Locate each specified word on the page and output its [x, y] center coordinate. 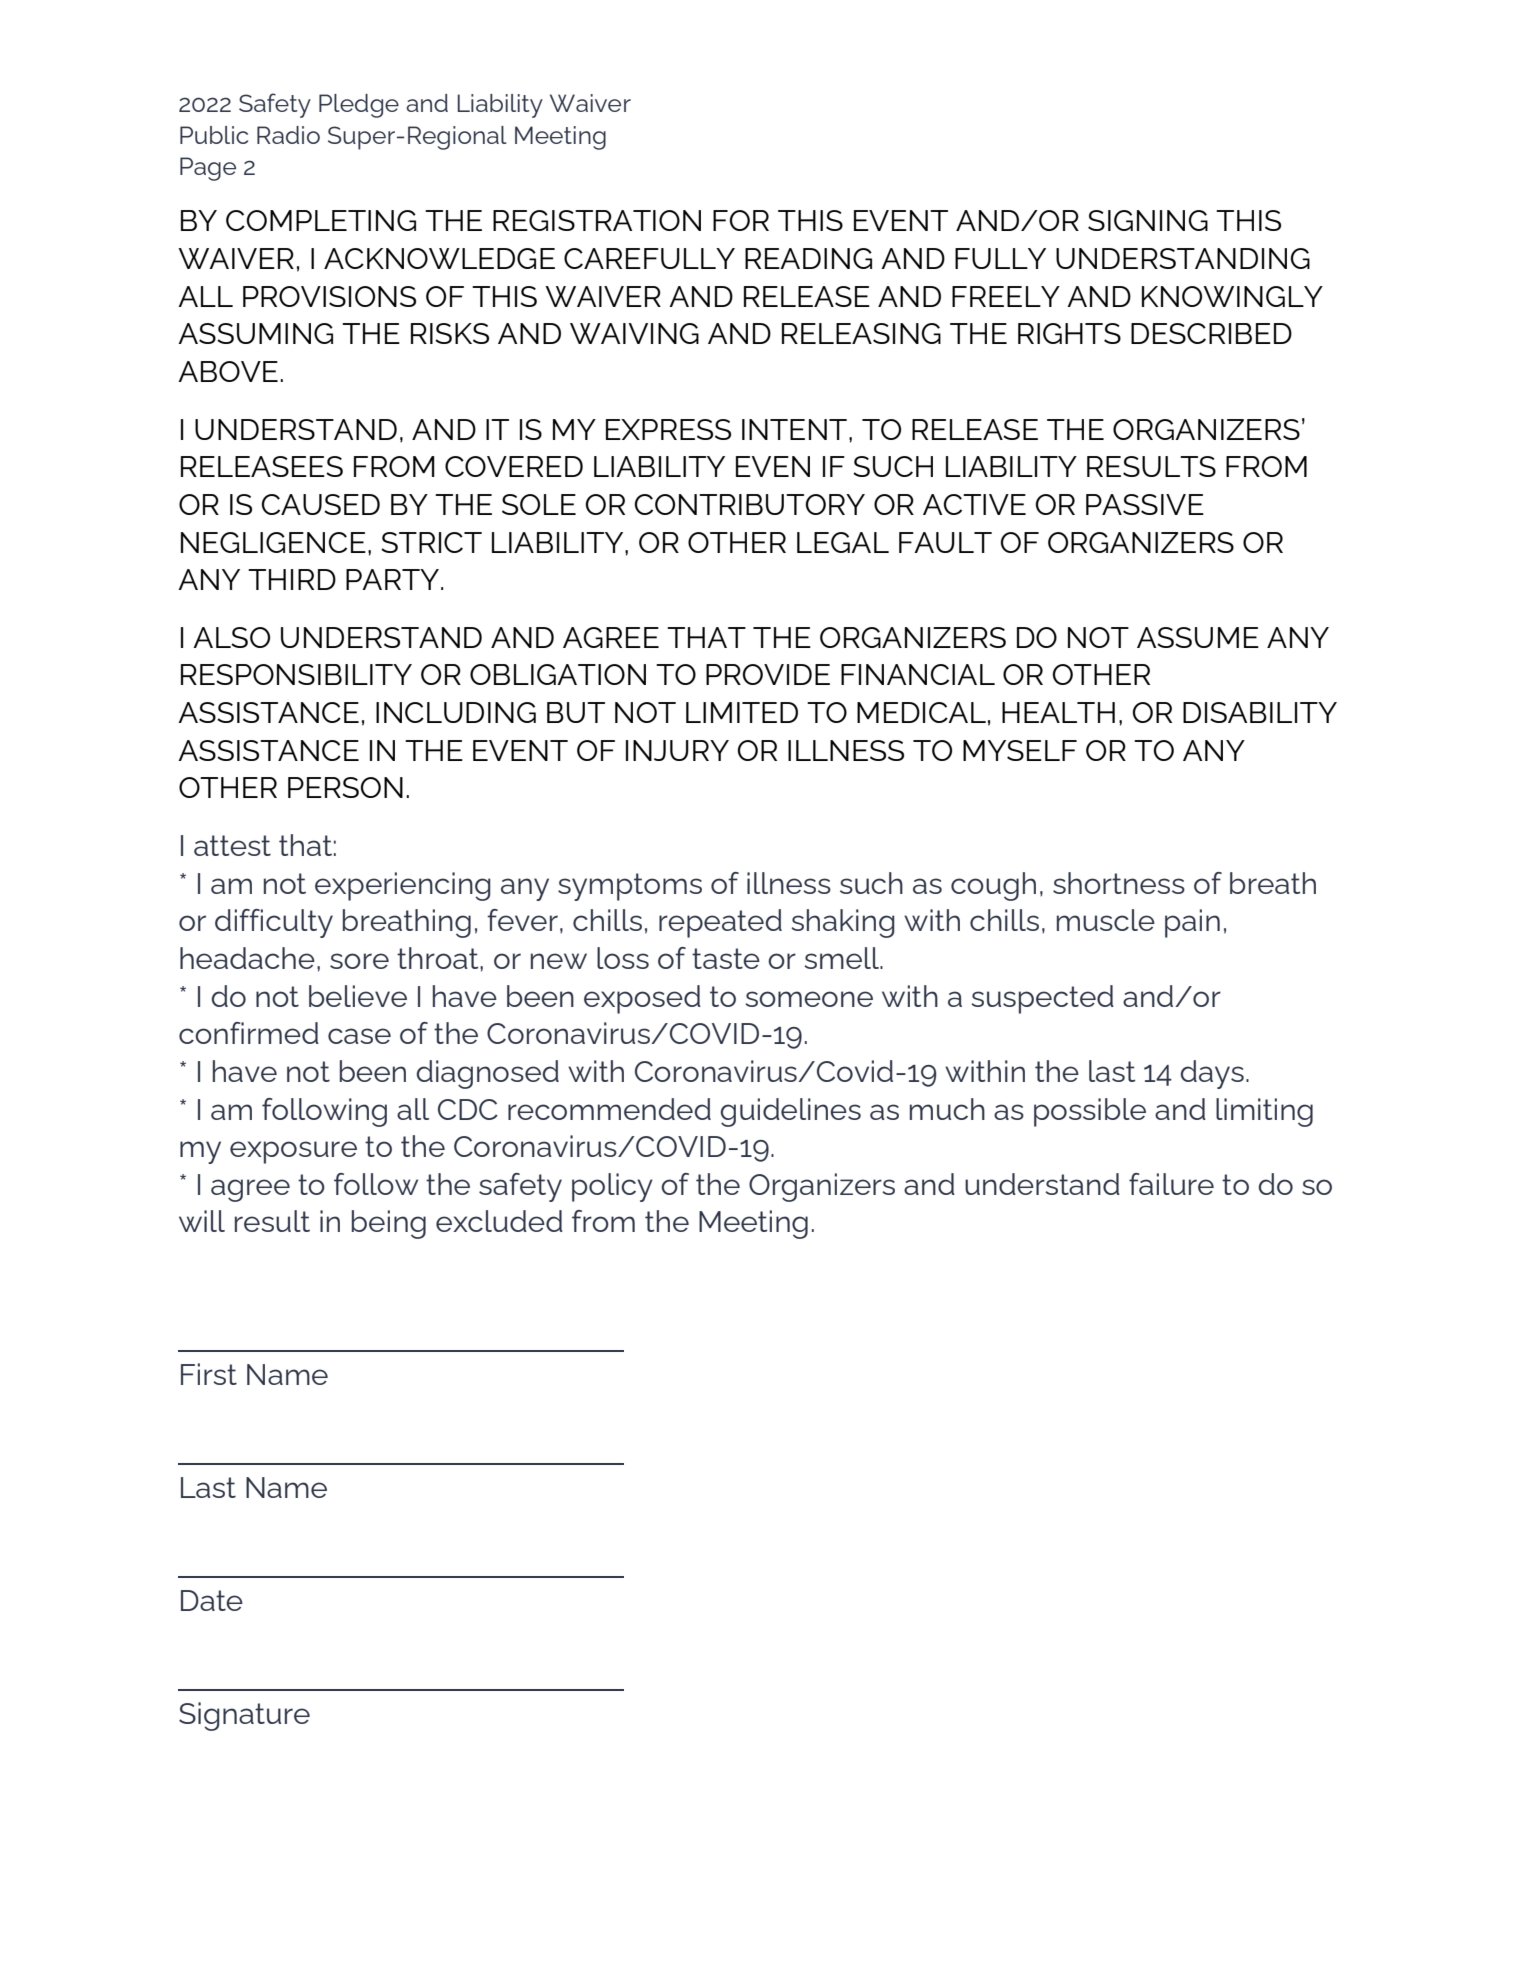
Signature [244, 1716]
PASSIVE [1145, 504]
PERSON [345, 787]
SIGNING [1148, 220]
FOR [741, 220]
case [359, 1036]
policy [612, 1187]
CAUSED [320, 504]
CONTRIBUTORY [749, 504]
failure [1171, 1184]
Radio [288, 135]
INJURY [677, 750]
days [1212, 1074]
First [209, 1374]
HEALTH [1058, 712]
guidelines [790, 1112]
